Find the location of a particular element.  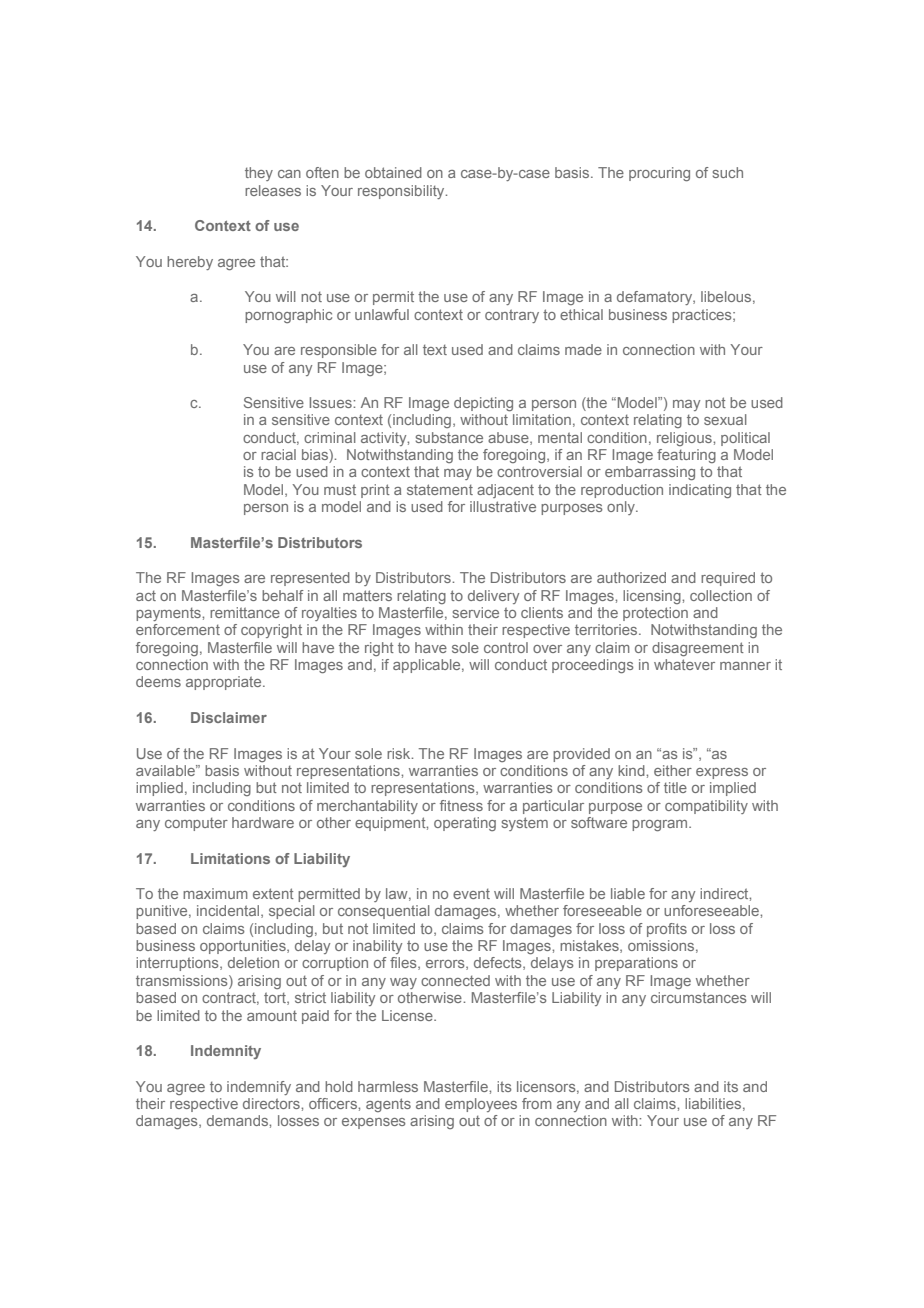

employees is located at coordinates (481, 1105).
